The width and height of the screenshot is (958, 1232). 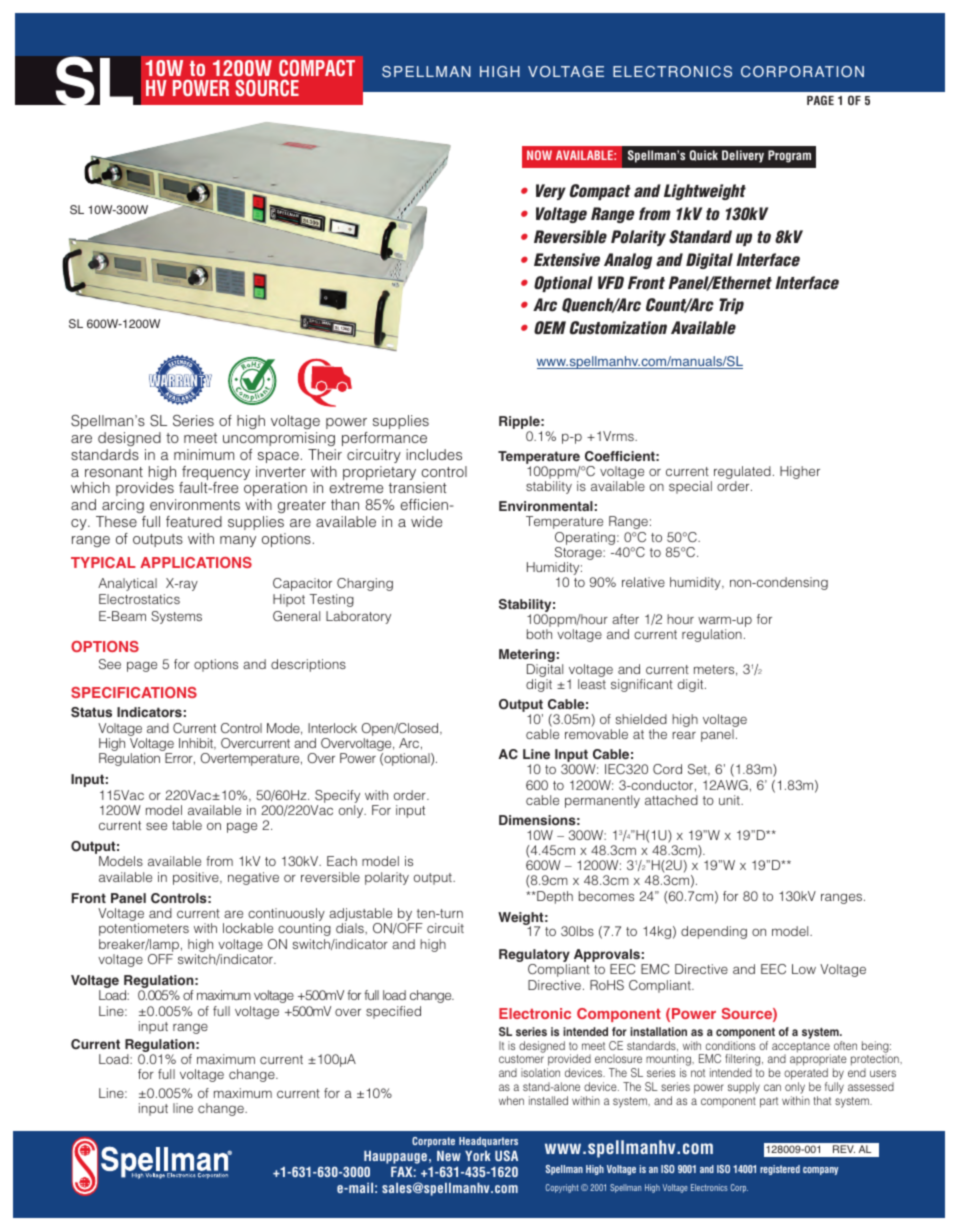 What do you see at coordinates (684, 735) in the screenshot?
I see `rear` at bounding box center [684, 735].
